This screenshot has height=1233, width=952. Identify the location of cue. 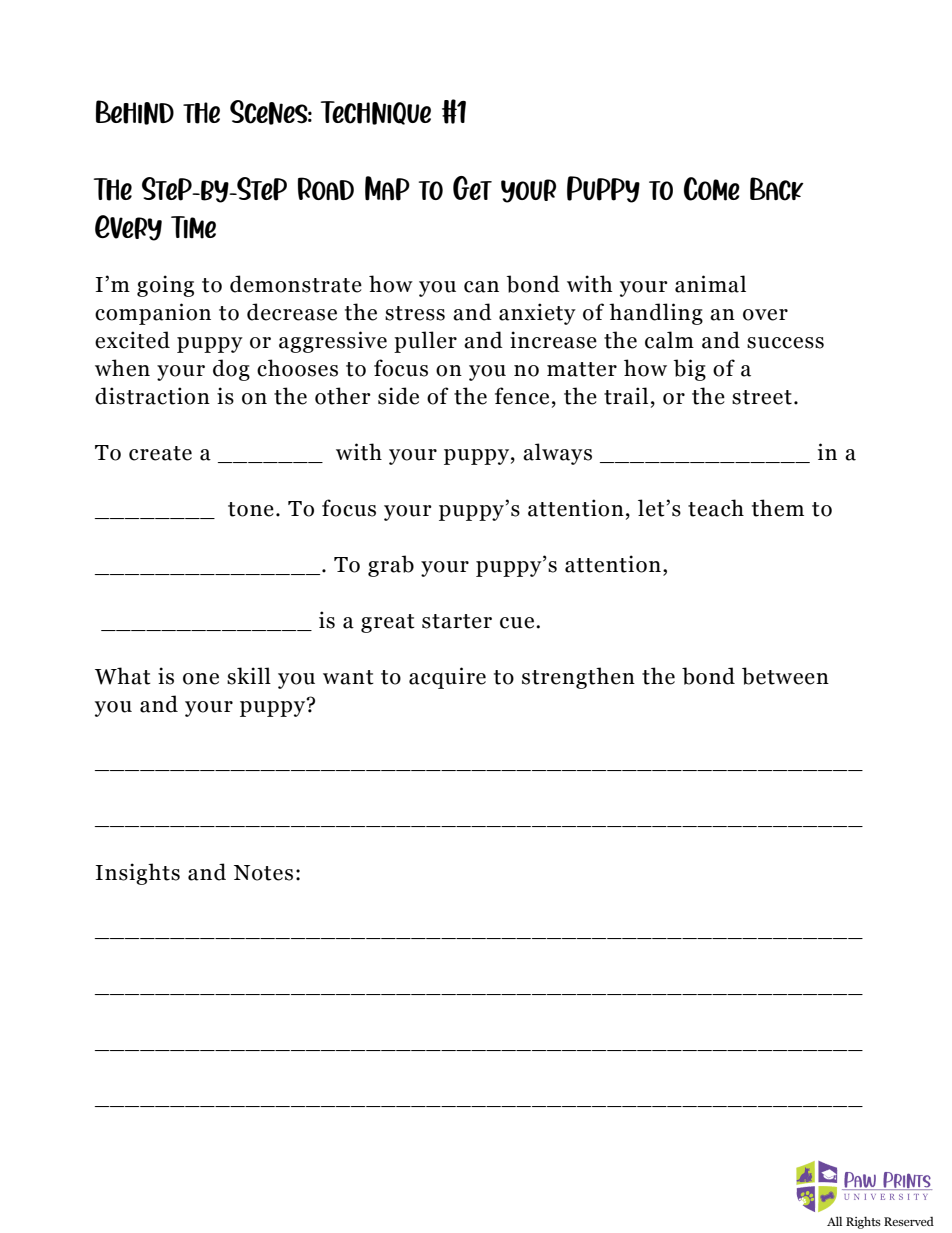
(518, 623).
